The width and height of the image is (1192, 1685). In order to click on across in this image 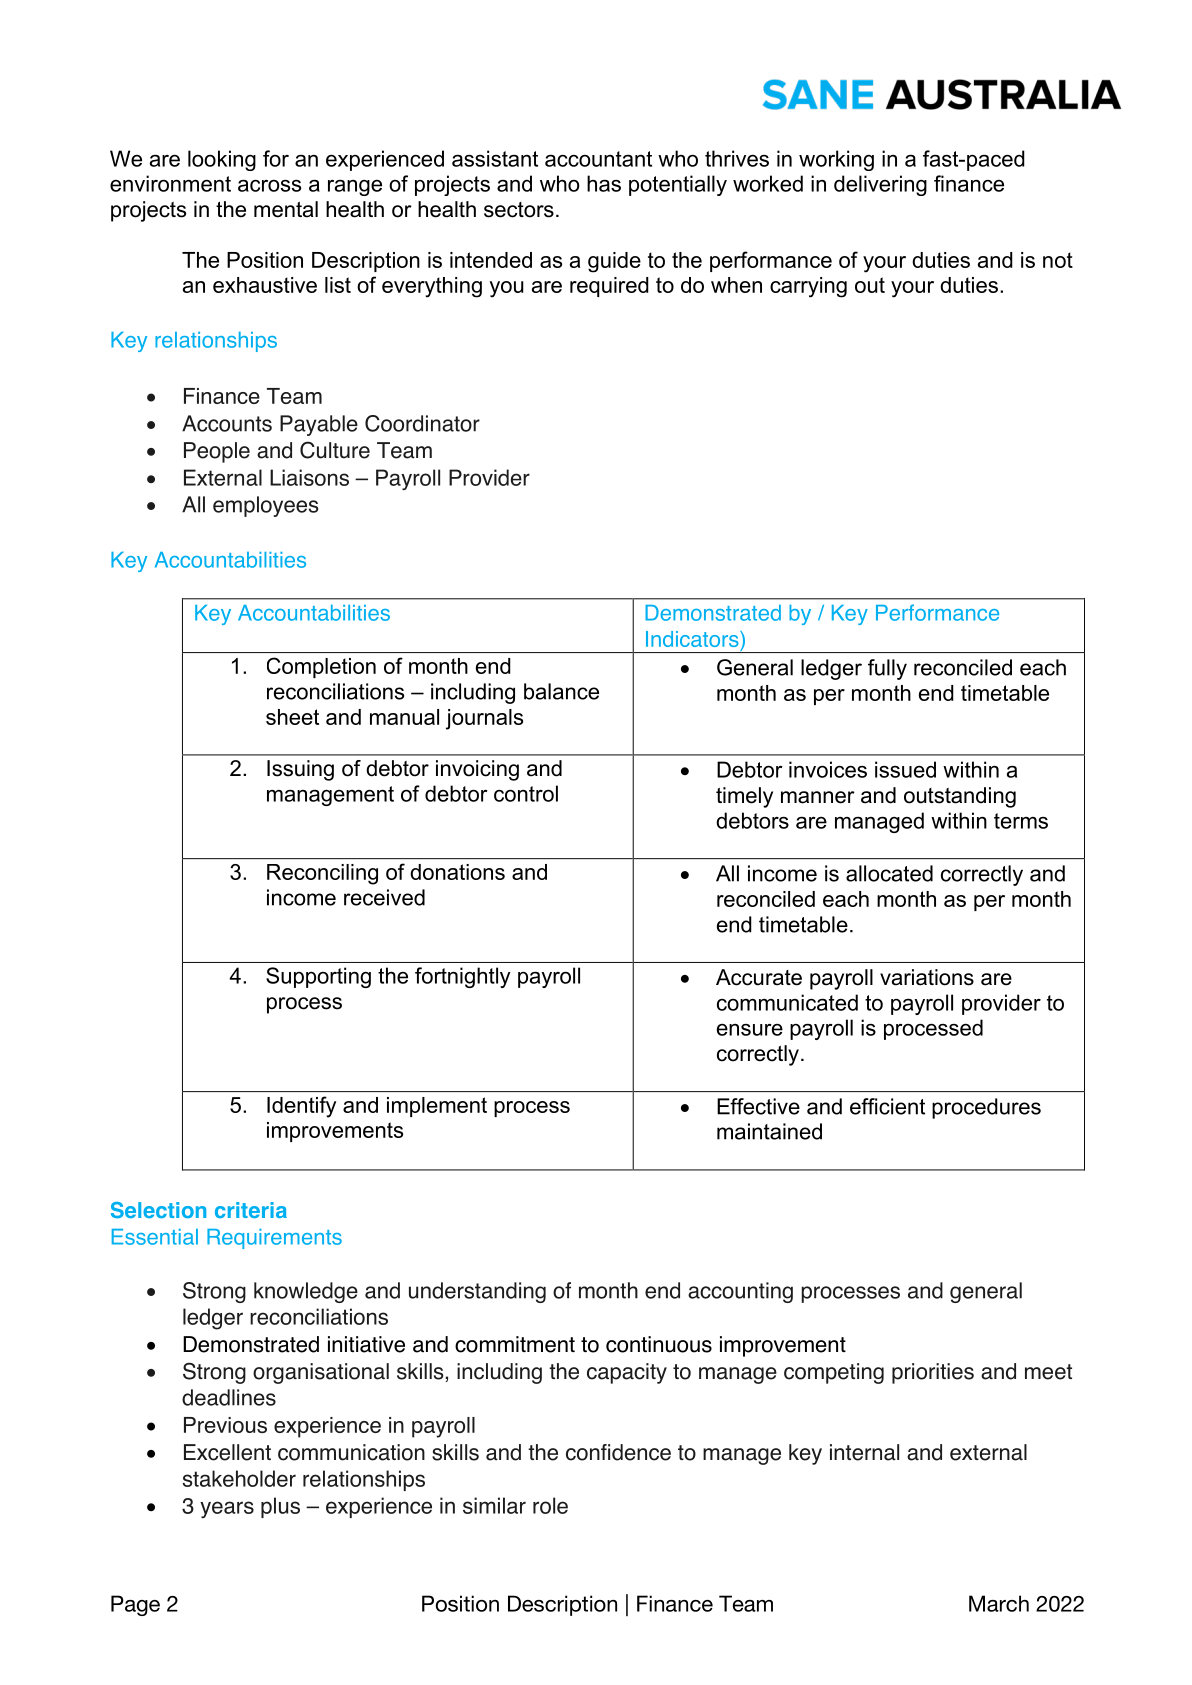, I will do `click(269, 185)`.
